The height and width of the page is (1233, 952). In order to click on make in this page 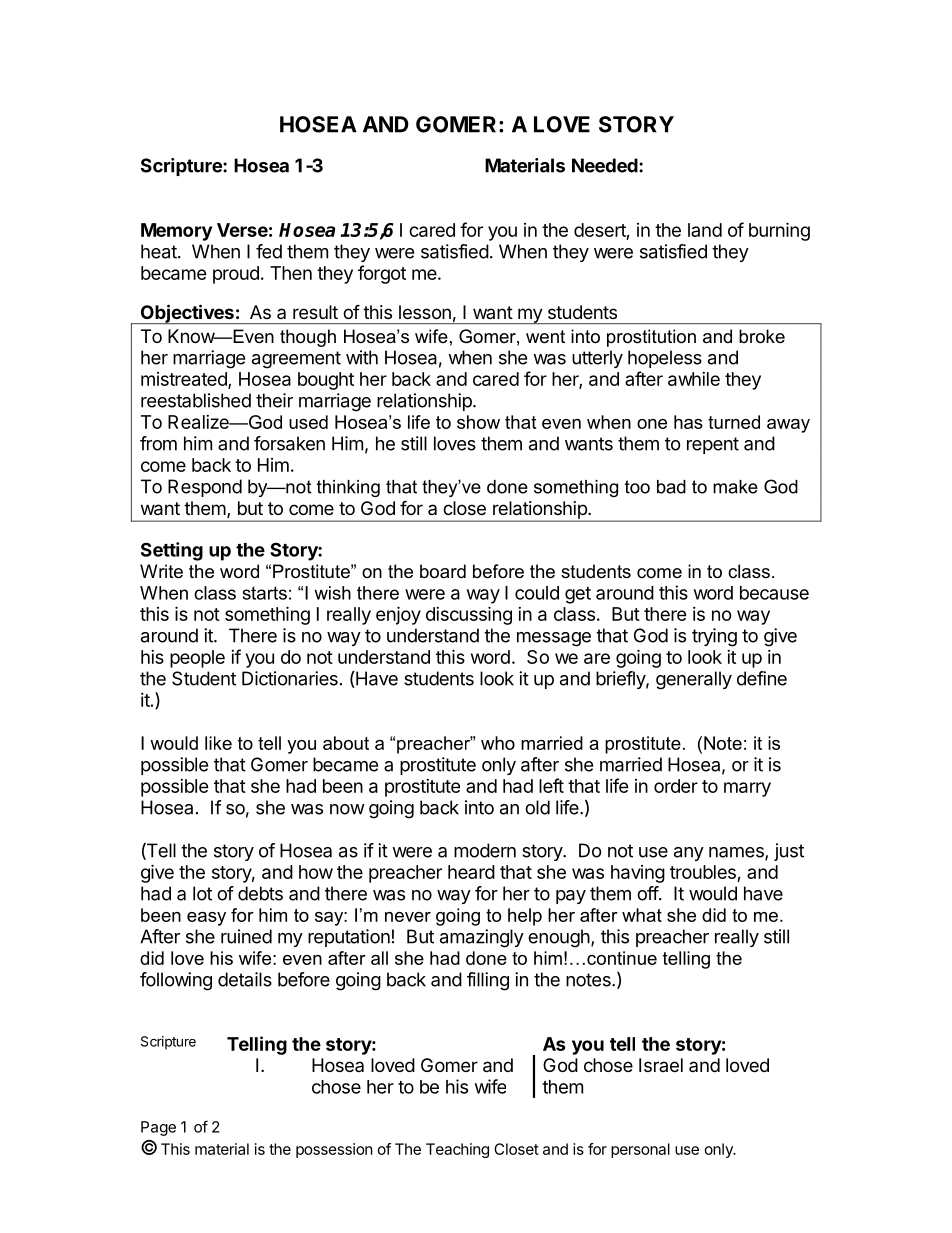, I will do `click(735, 487)`.
